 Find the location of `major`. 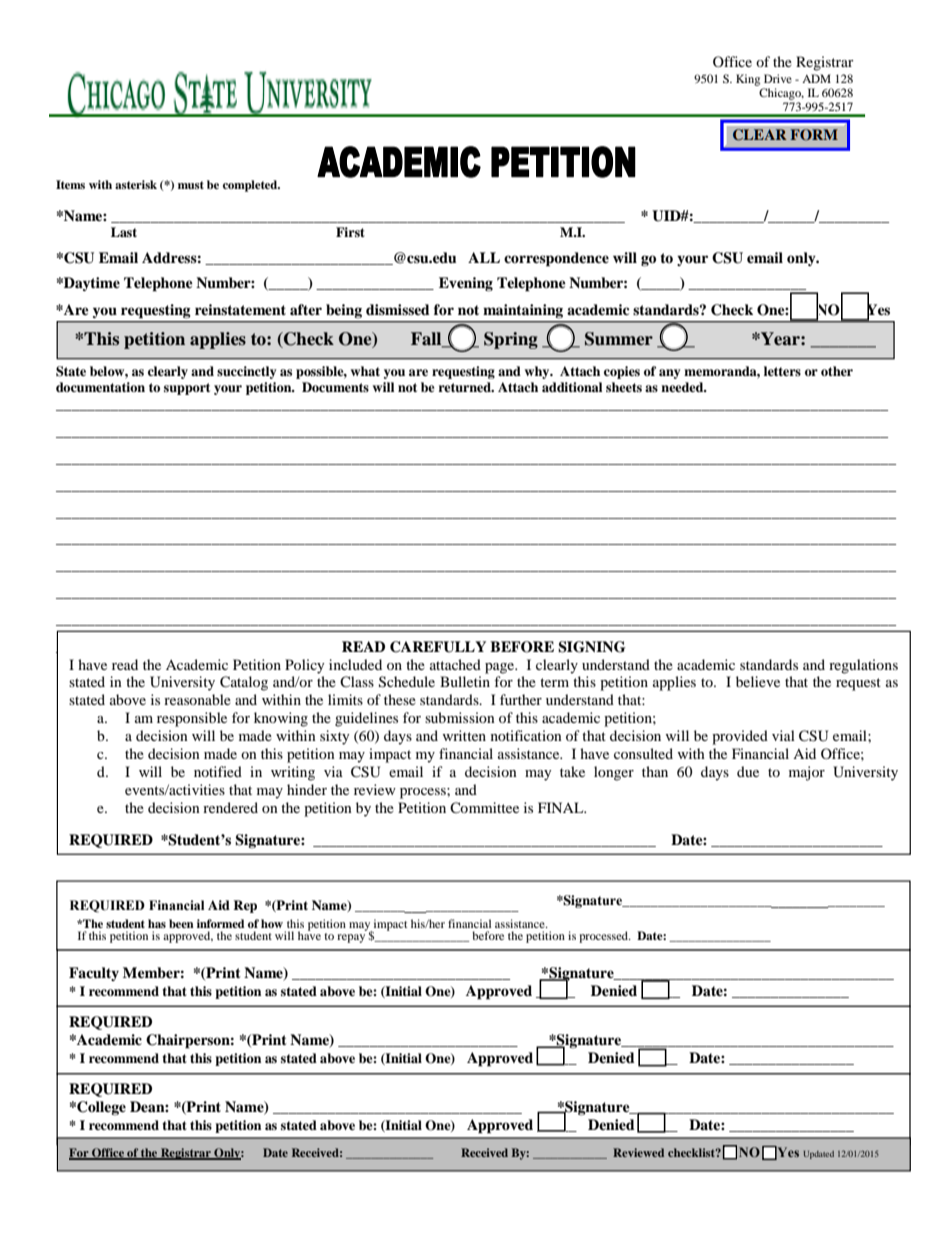

major is located at coordinates (807, 773).
